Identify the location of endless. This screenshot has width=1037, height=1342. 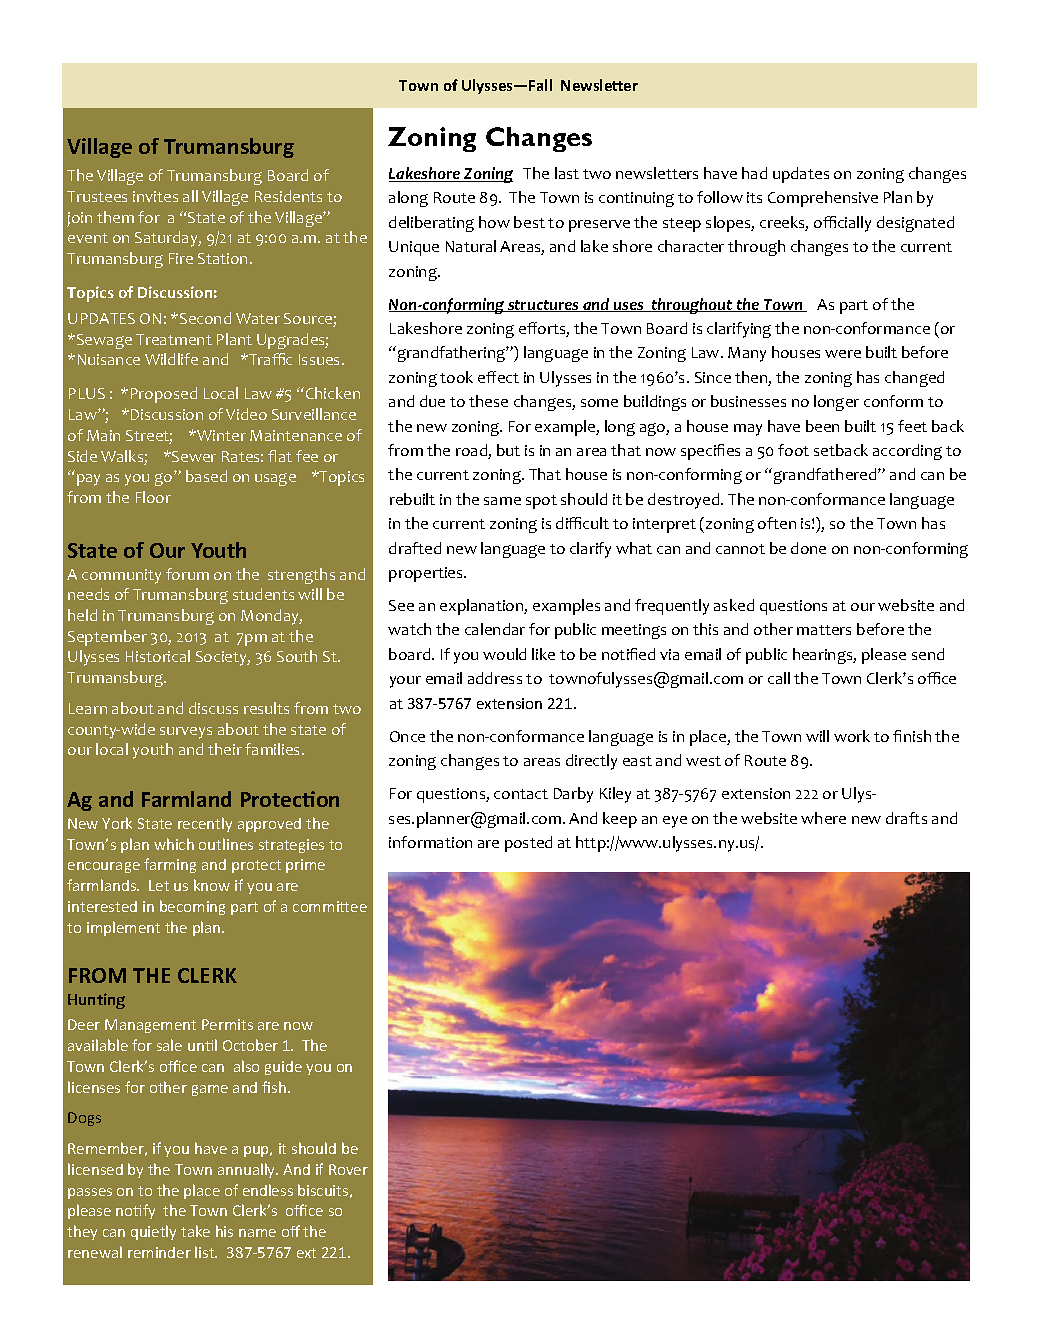
(268, 1190).
